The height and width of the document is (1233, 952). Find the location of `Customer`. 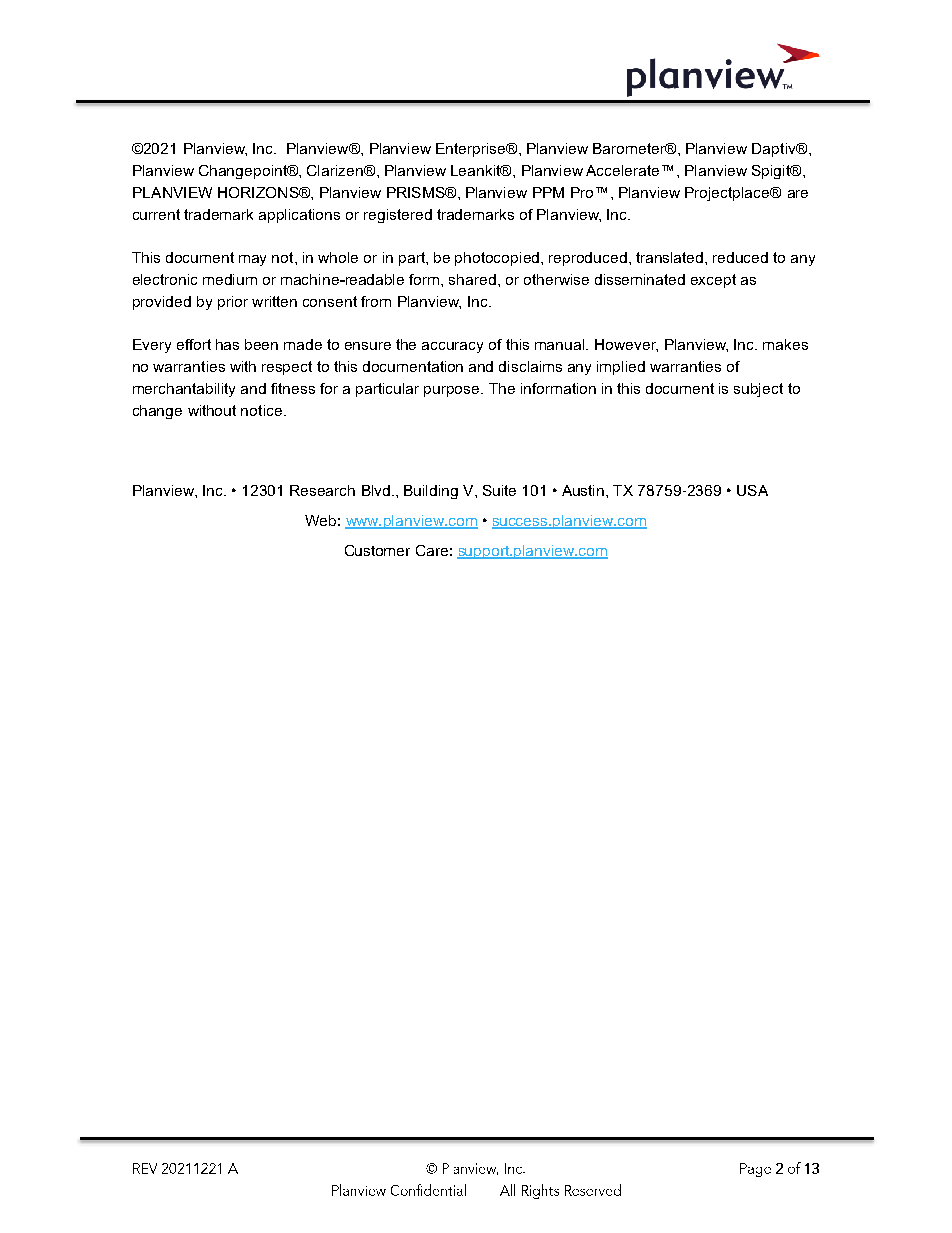

Customer is located at coordinates (377, 550).
